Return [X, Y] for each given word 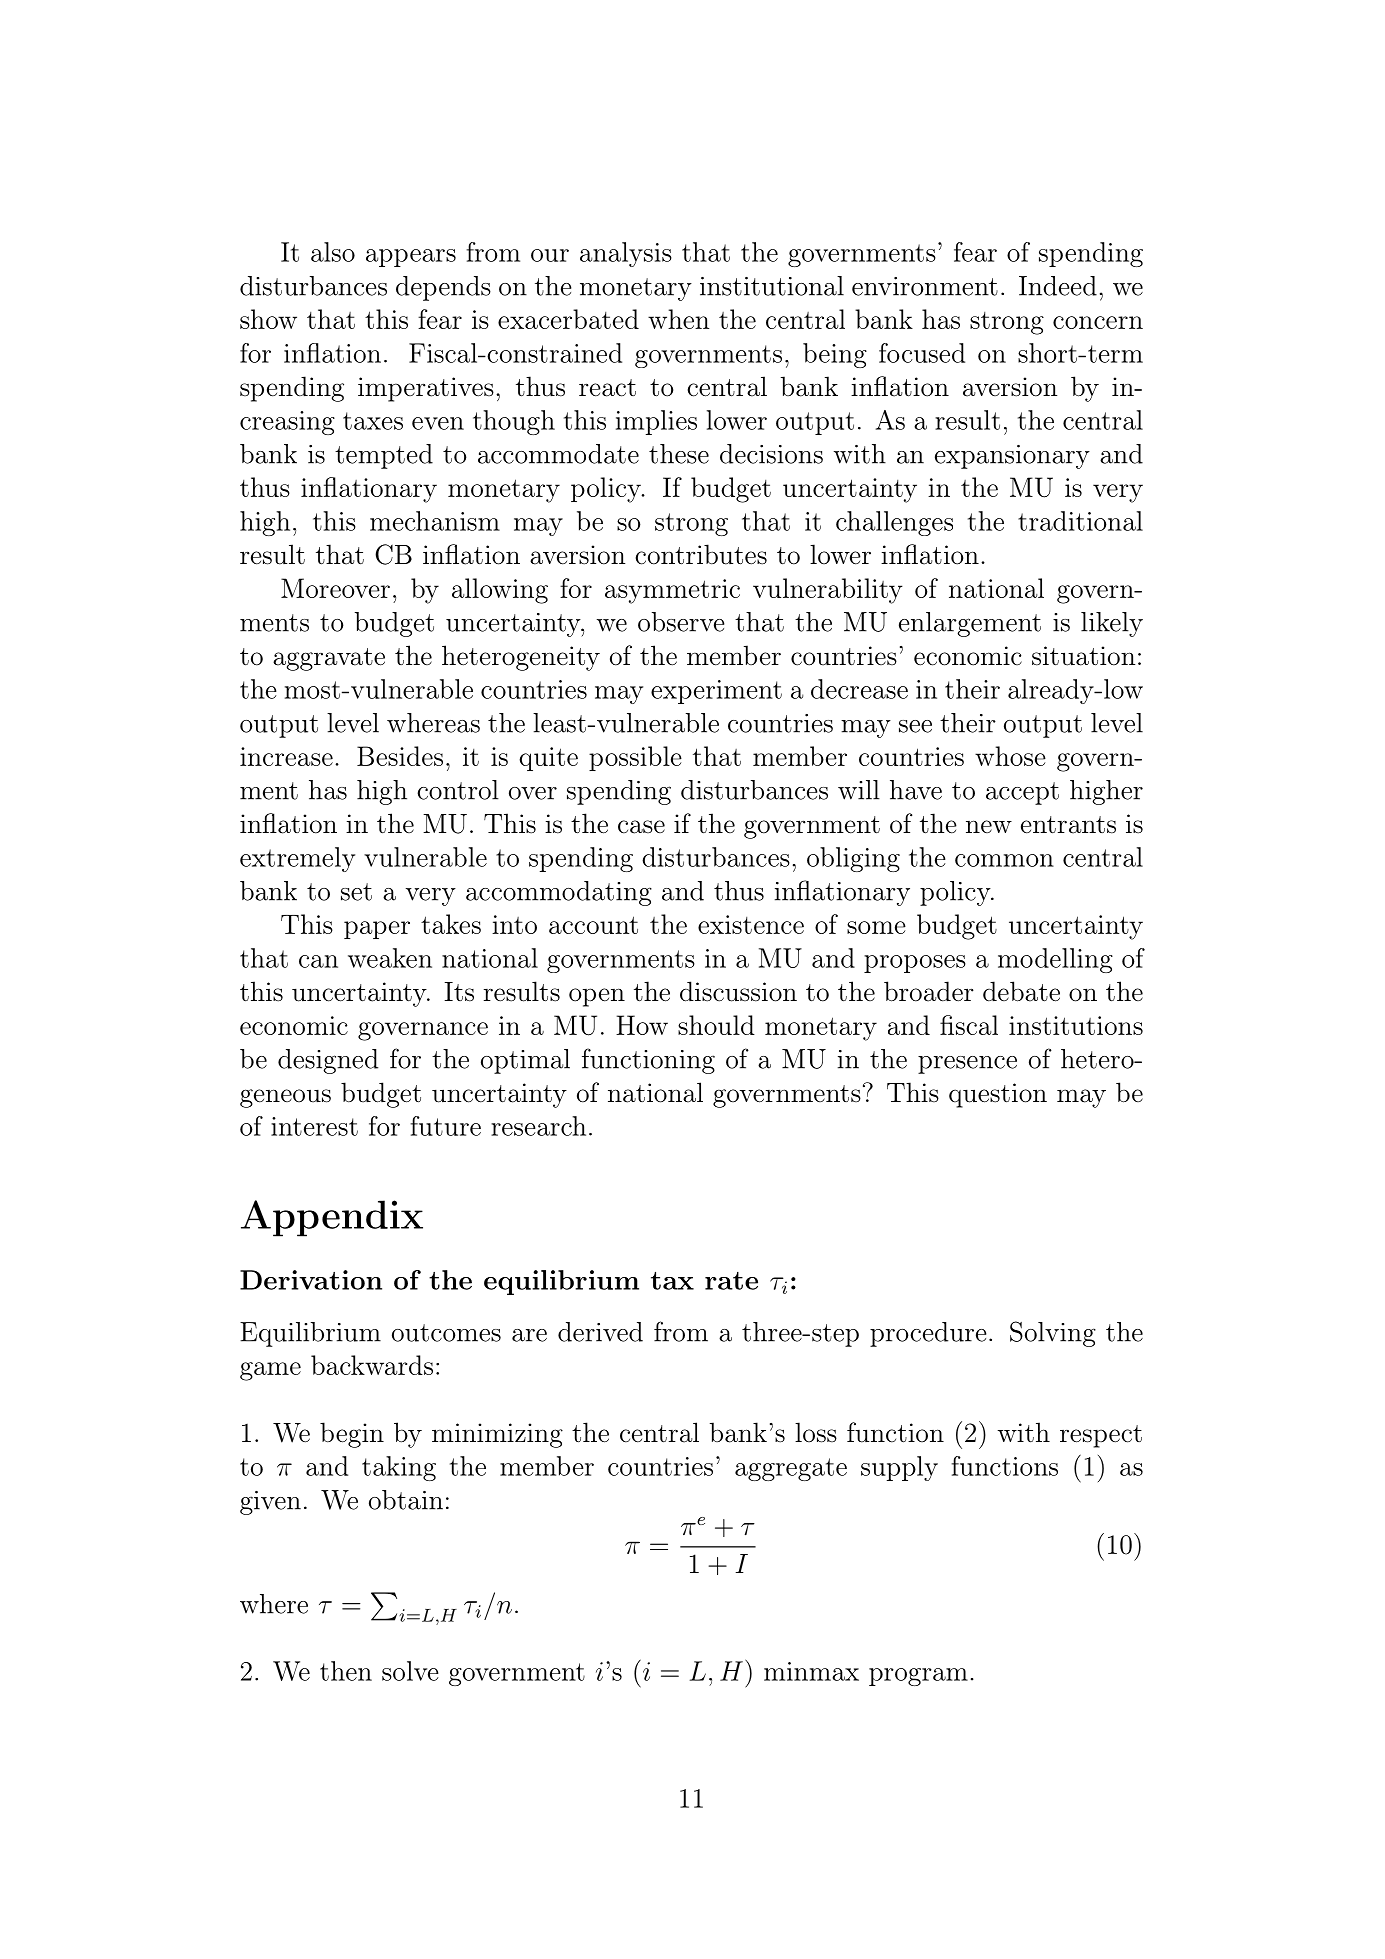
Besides [400, 756]
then [346, 1671]
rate [731, 1281]
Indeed [1058, 286]
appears [411, 258]
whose [1010, 756]
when [678, 319]
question [998, 1095]
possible [635, 758]
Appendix [332, 1218]
